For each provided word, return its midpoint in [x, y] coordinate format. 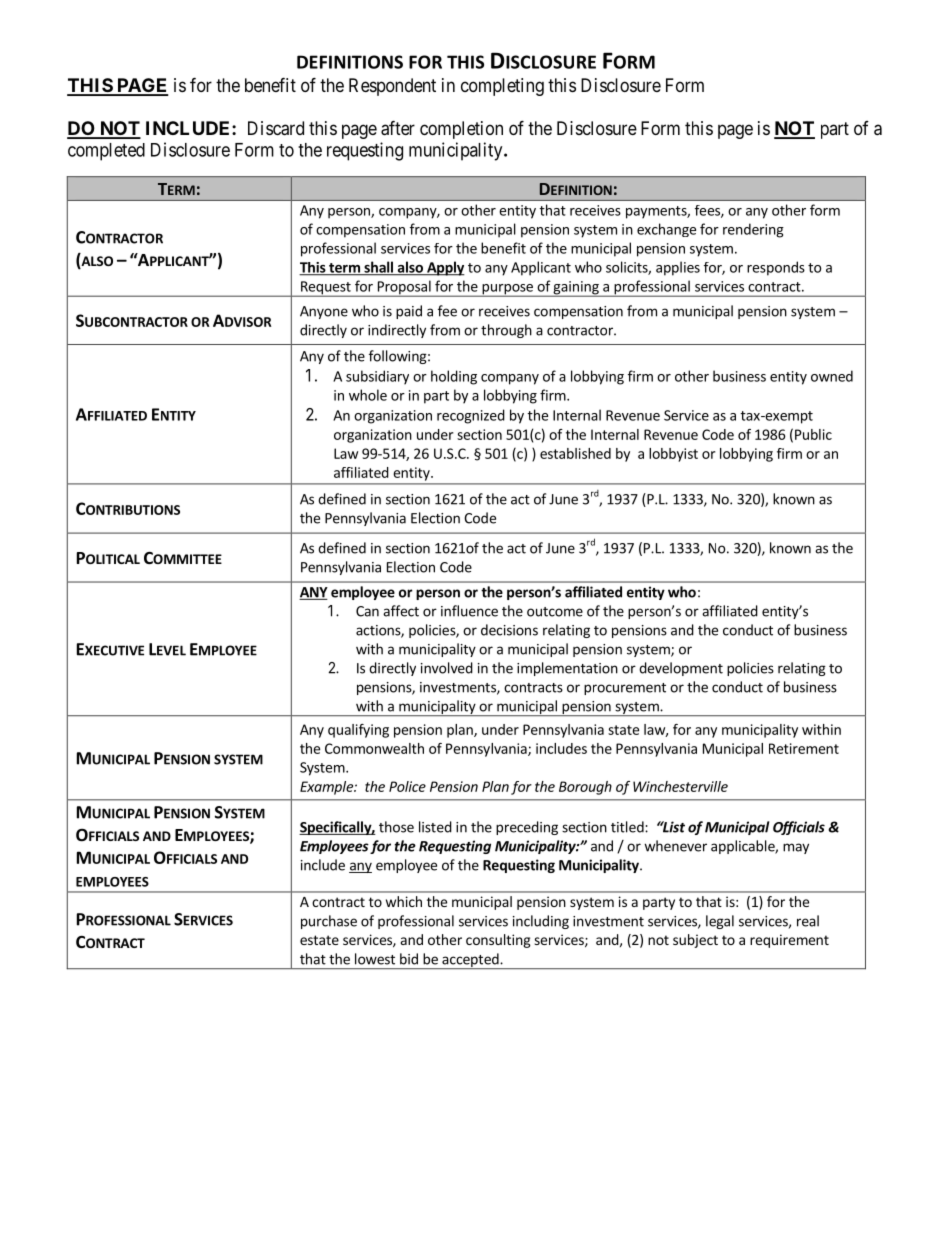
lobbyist [673, 455]
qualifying [358, 731]
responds [776, 268]
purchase [329, 922]
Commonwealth [374, 748]
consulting [498, 941]
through [506, 331]
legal [720, 922]
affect [401, 611]
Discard [276, 128]
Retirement [804, 748]
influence [469, 611]
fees [708, 211]
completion [461, 130]
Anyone [324, 312]
